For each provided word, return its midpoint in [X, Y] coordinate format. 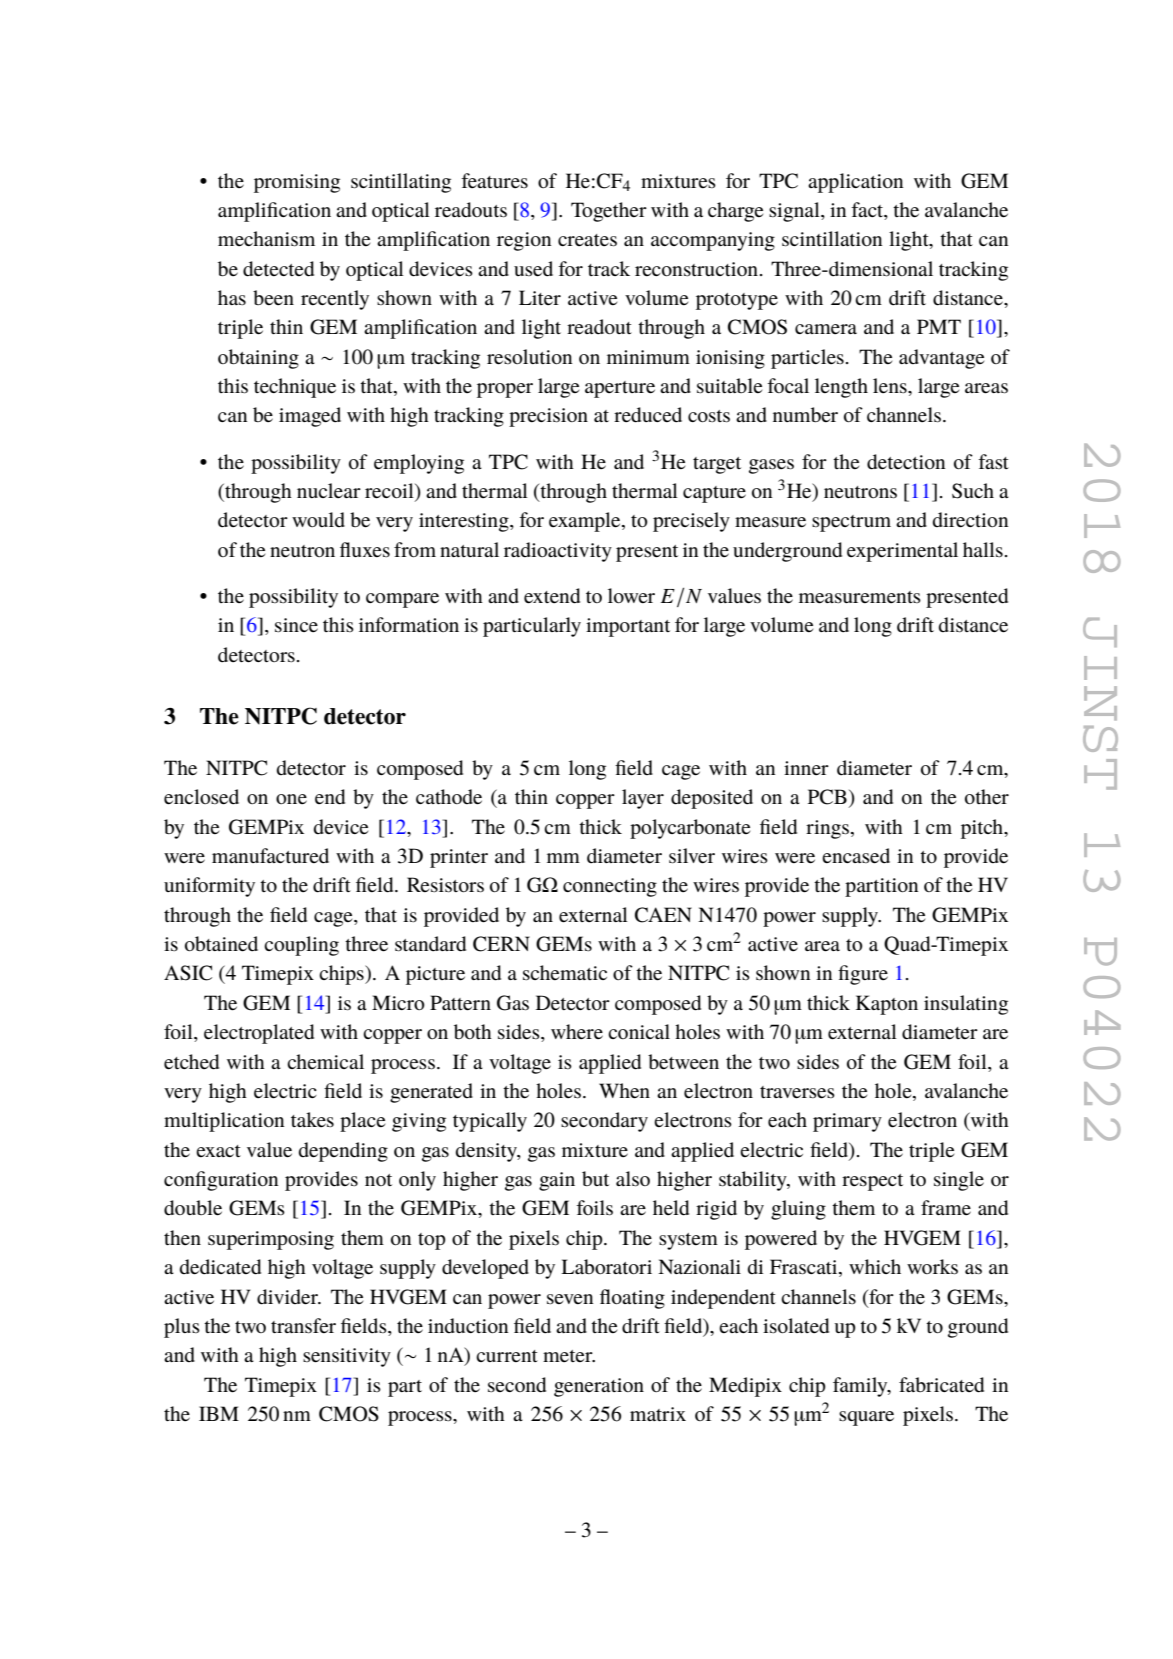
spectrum [851, 523]
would [318, 519]
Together [609, 212]
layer [643, 799]
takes [312, 1120]
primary [847, 1122]
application [855, 183]
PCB [827, 797]
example [586, 522]
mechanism [266, 239]
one [291, 799]
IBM [219, 1413]
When [624, 1091]
